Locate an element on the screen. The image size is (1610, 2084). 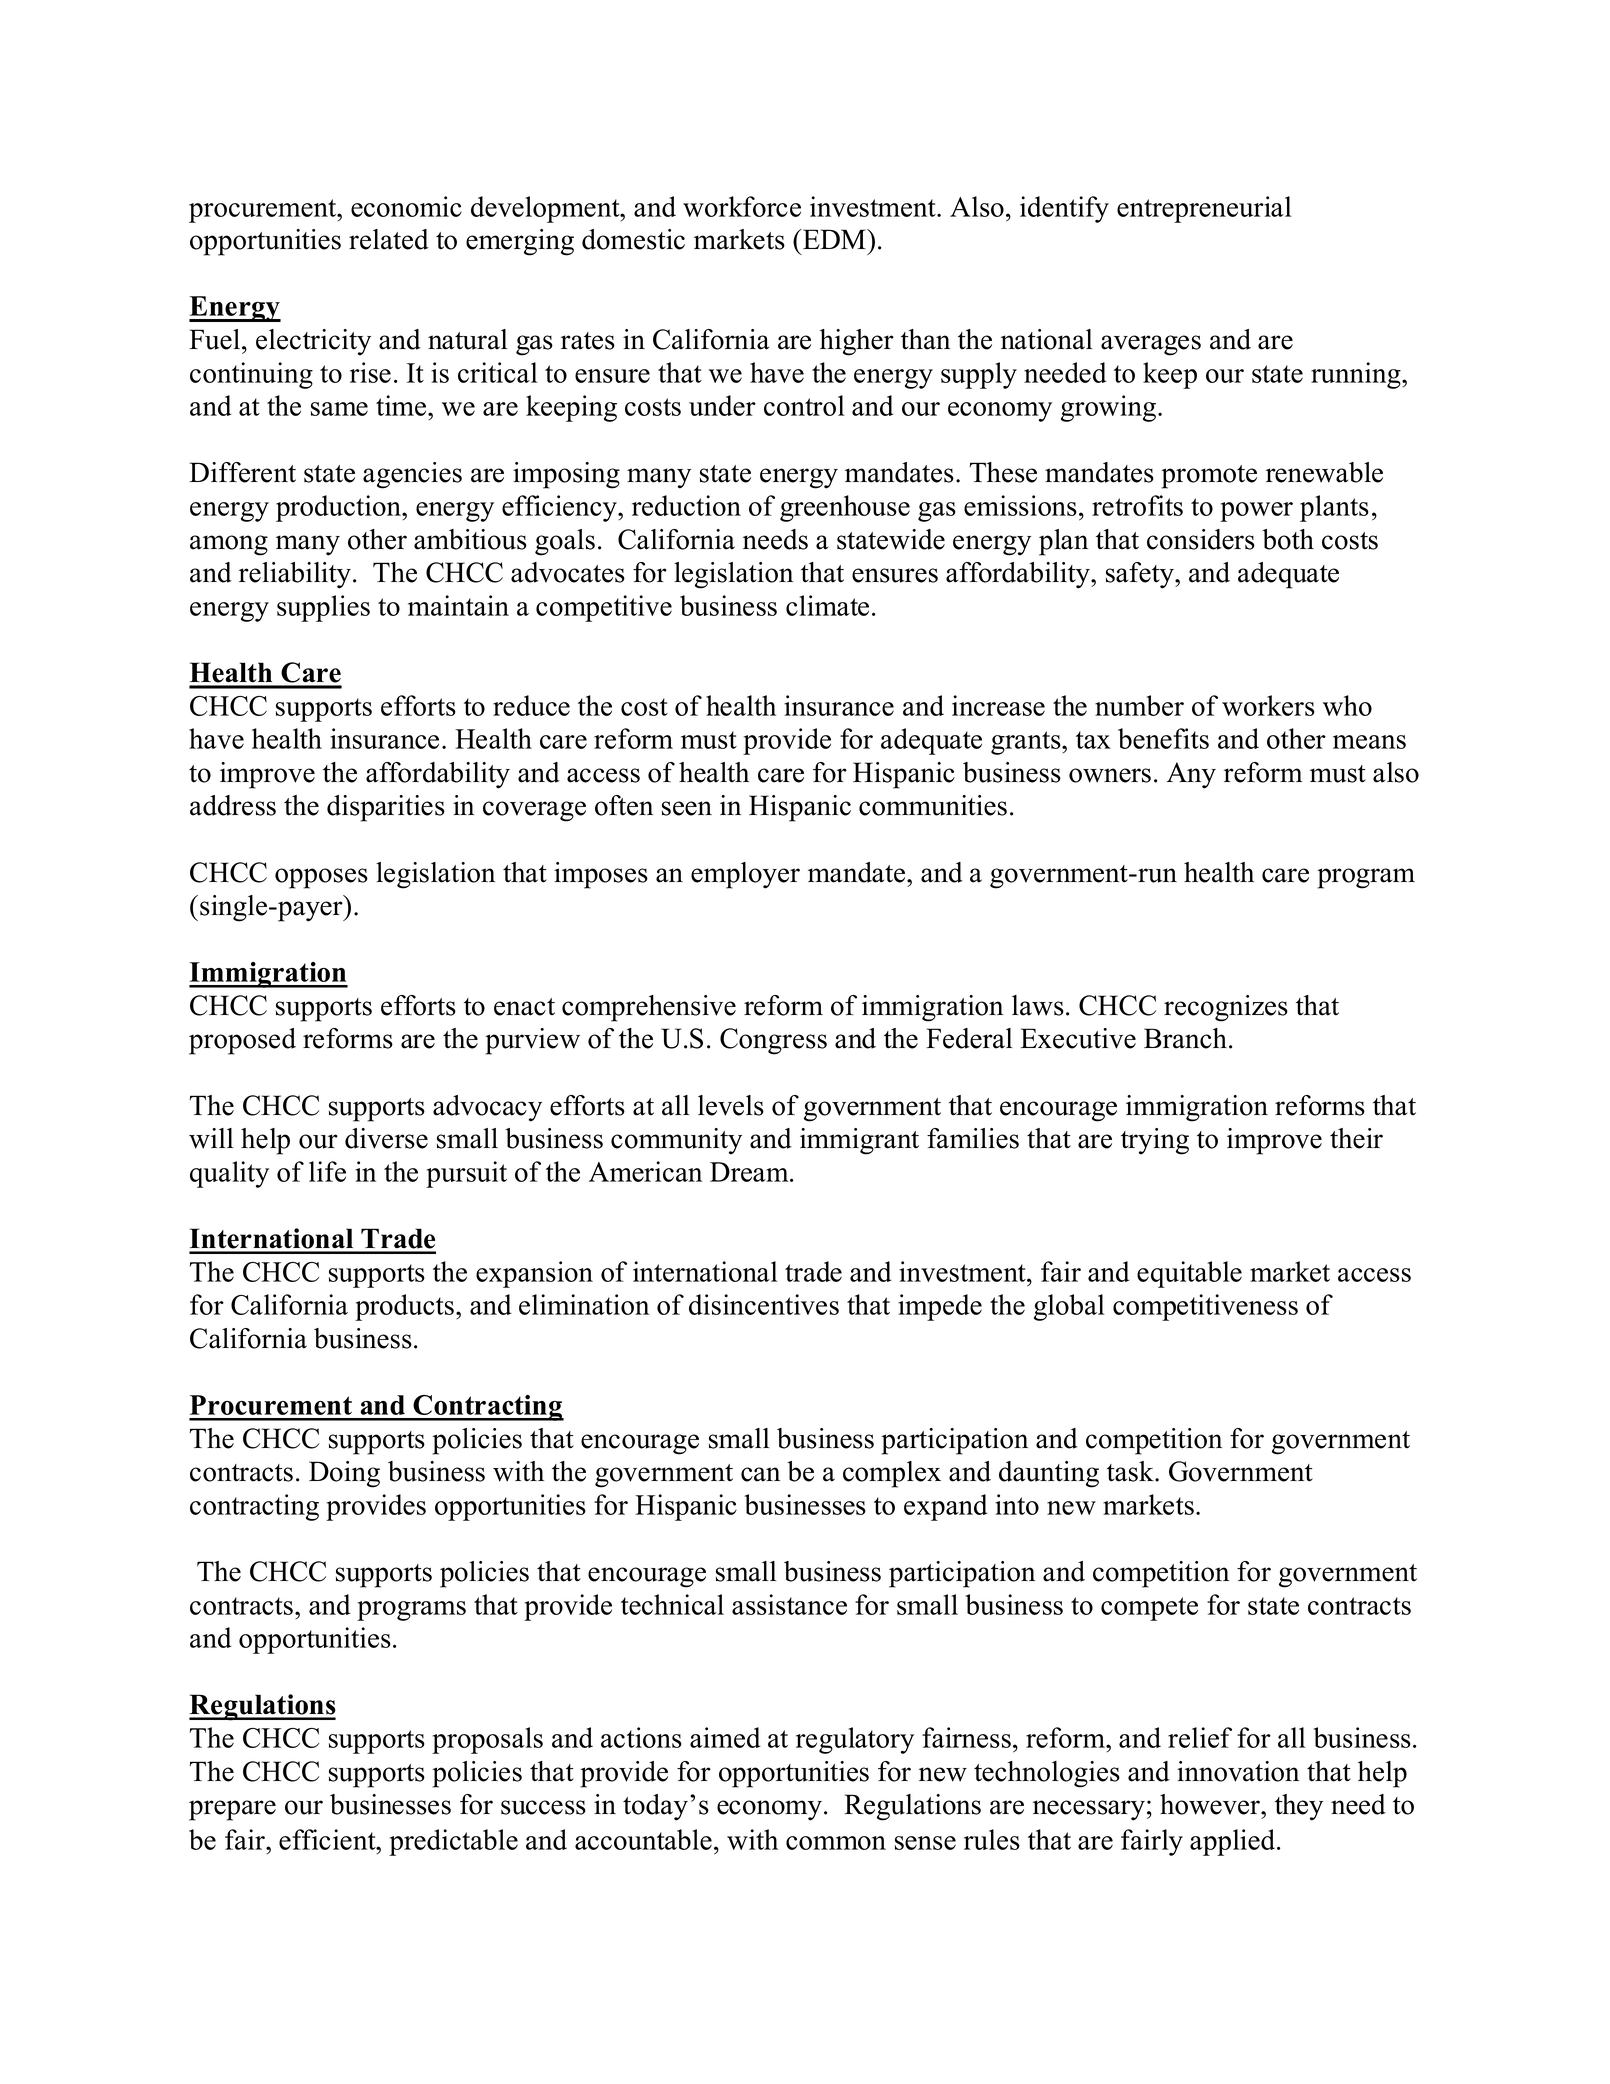
efficient is located at coordinates (328, 1839).
